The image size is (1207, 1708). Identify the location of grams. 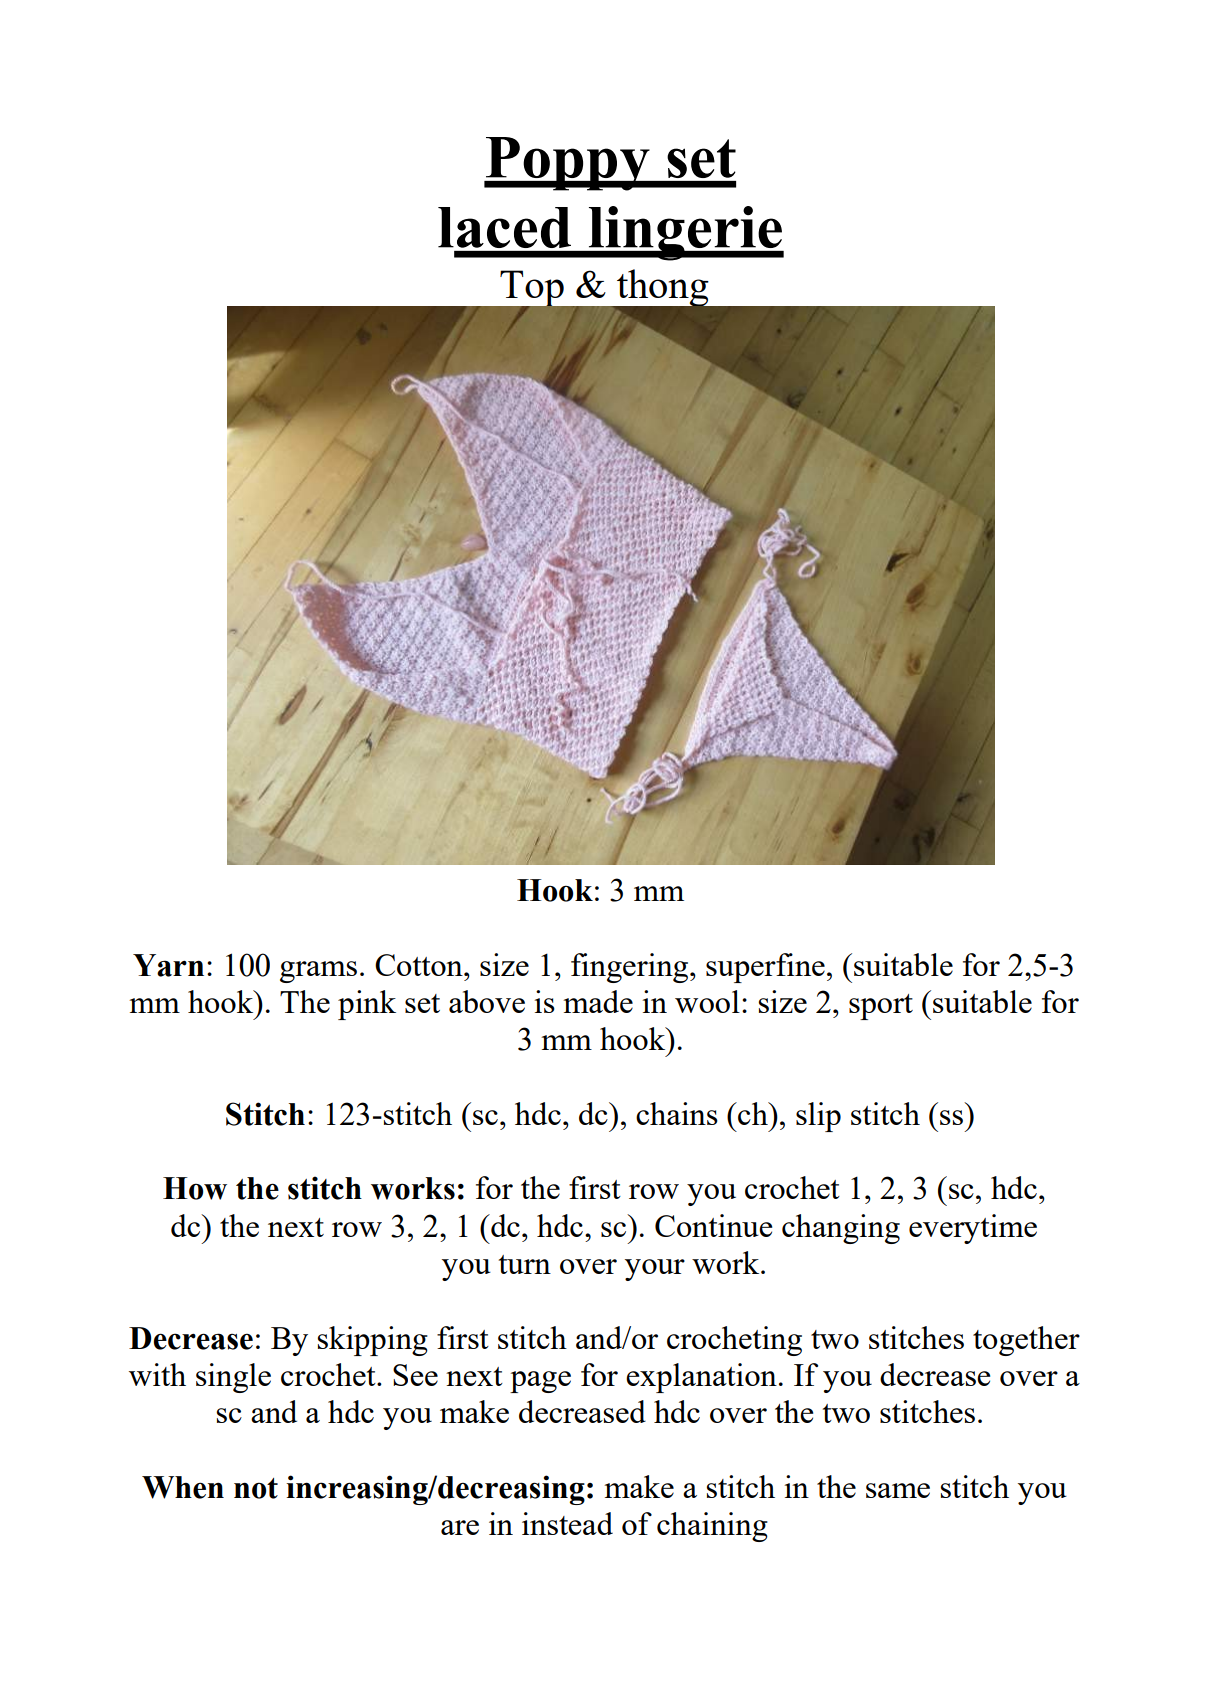
(318, 972).
